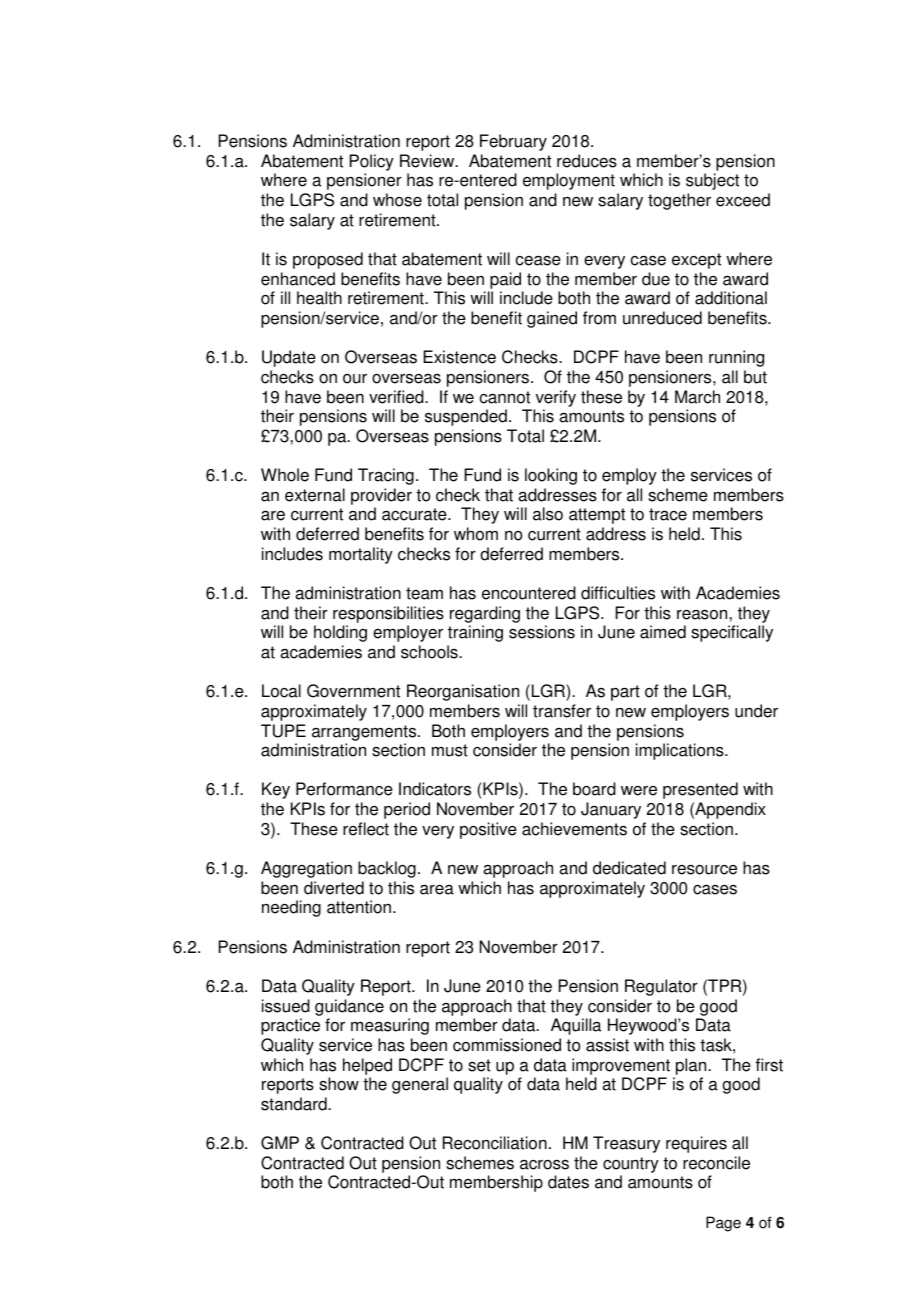  I want to click on across, so click(544, 1164).
